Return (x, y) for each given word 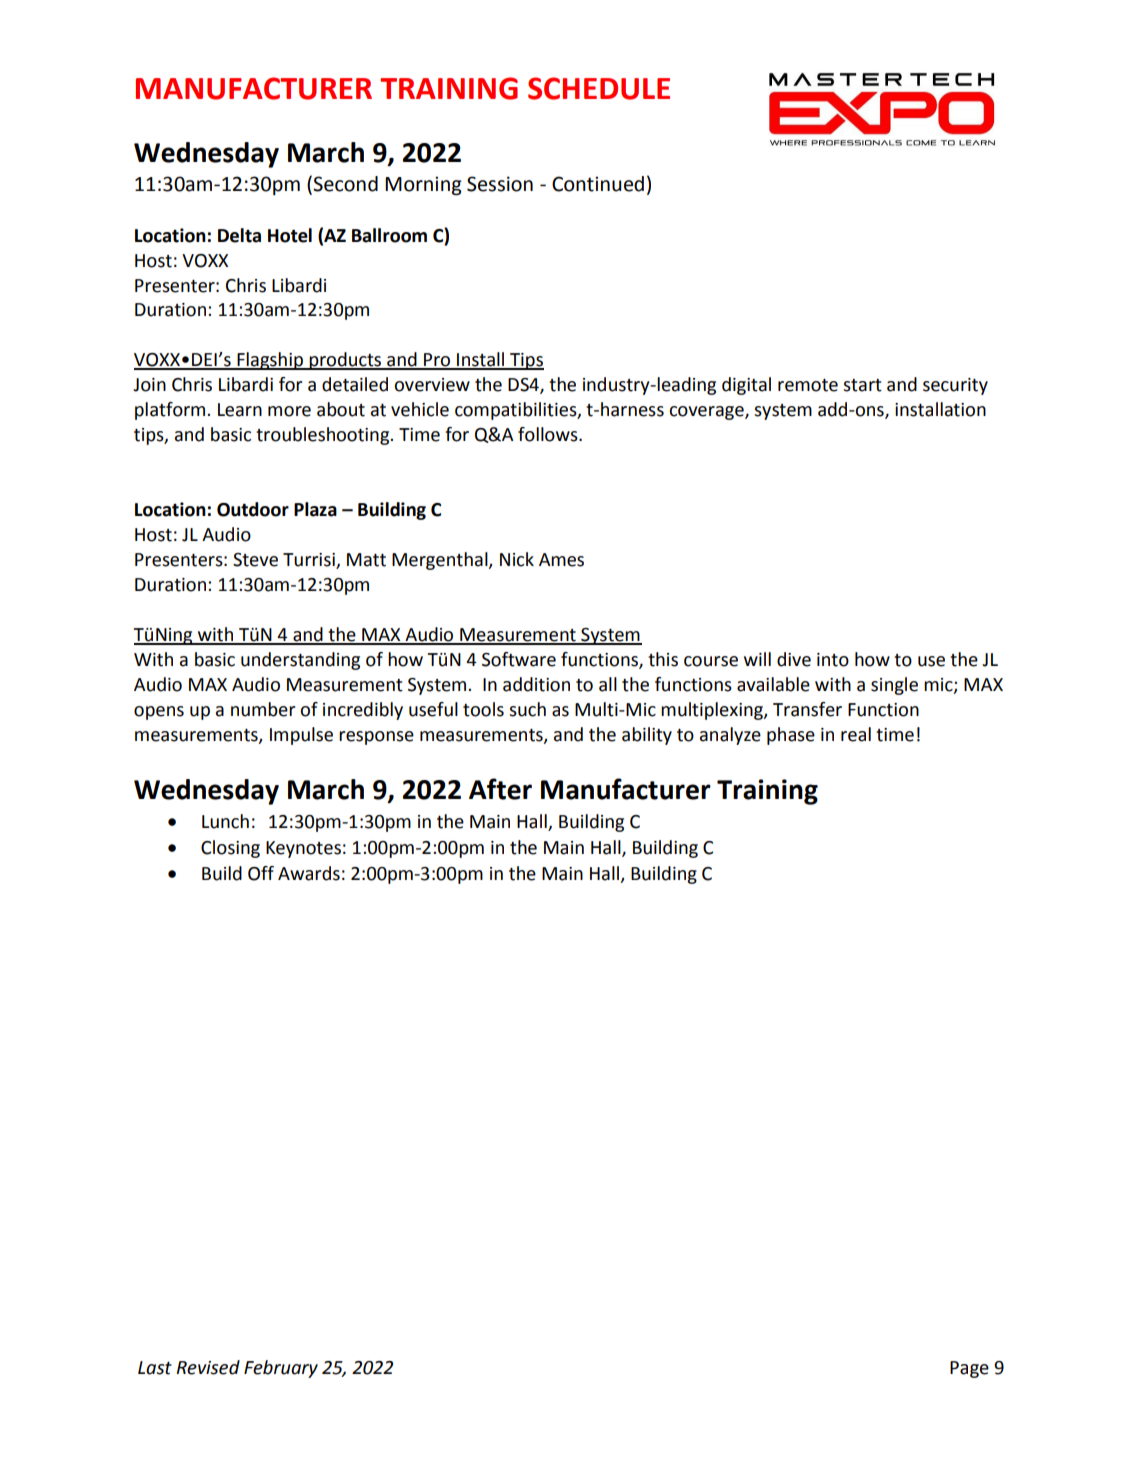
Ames (561, 560)
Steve (255, 560)
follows (549, 434)
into (833, 660)
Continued (598, 184)
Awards (309, 873)
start (862, 385)
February (281, 1369)
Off (261, 873)
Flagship (270, 361)
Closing (230, 849)
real (856, 734)
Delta (239, 235)
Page (969, 1369)
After (500, 789)
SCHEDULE (599, 88)
